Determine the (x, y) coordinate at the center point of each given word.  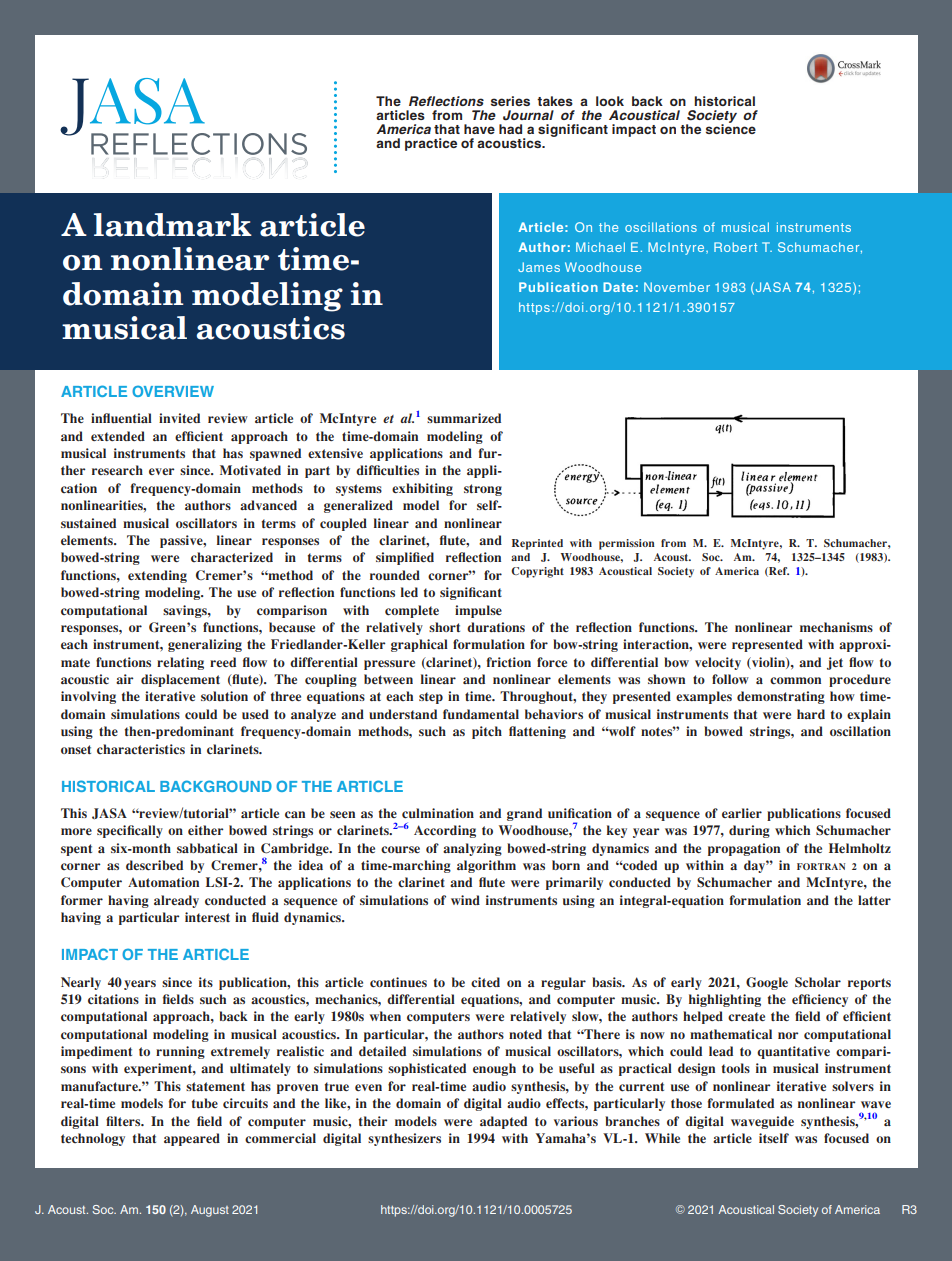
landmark (173, 225)
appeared (192, 1139)
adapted (503, 1122)
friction (509, 662)
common (795, 681)
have (479, 129)
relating (180, 663)
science (731, 128)
